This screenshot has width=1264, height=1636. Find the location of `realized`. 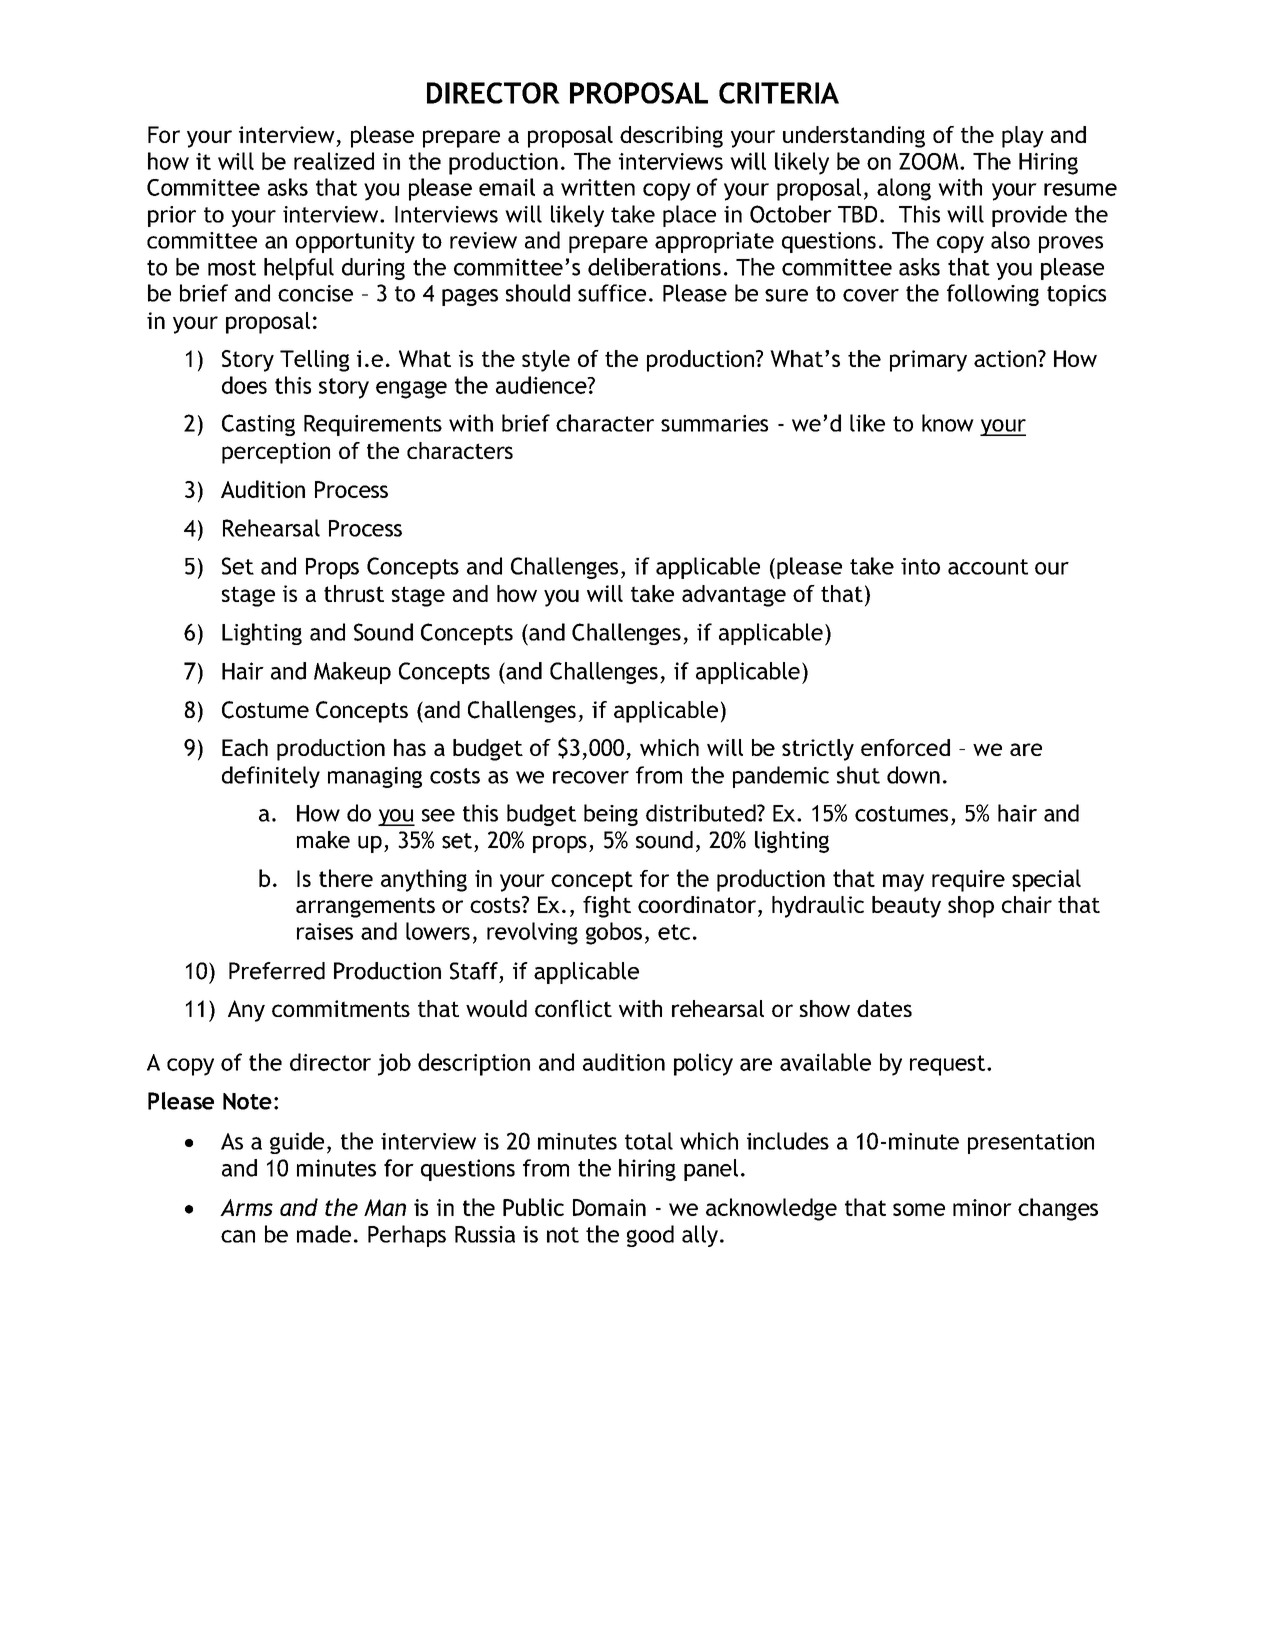

realized is located at coordinates (334, 161).
